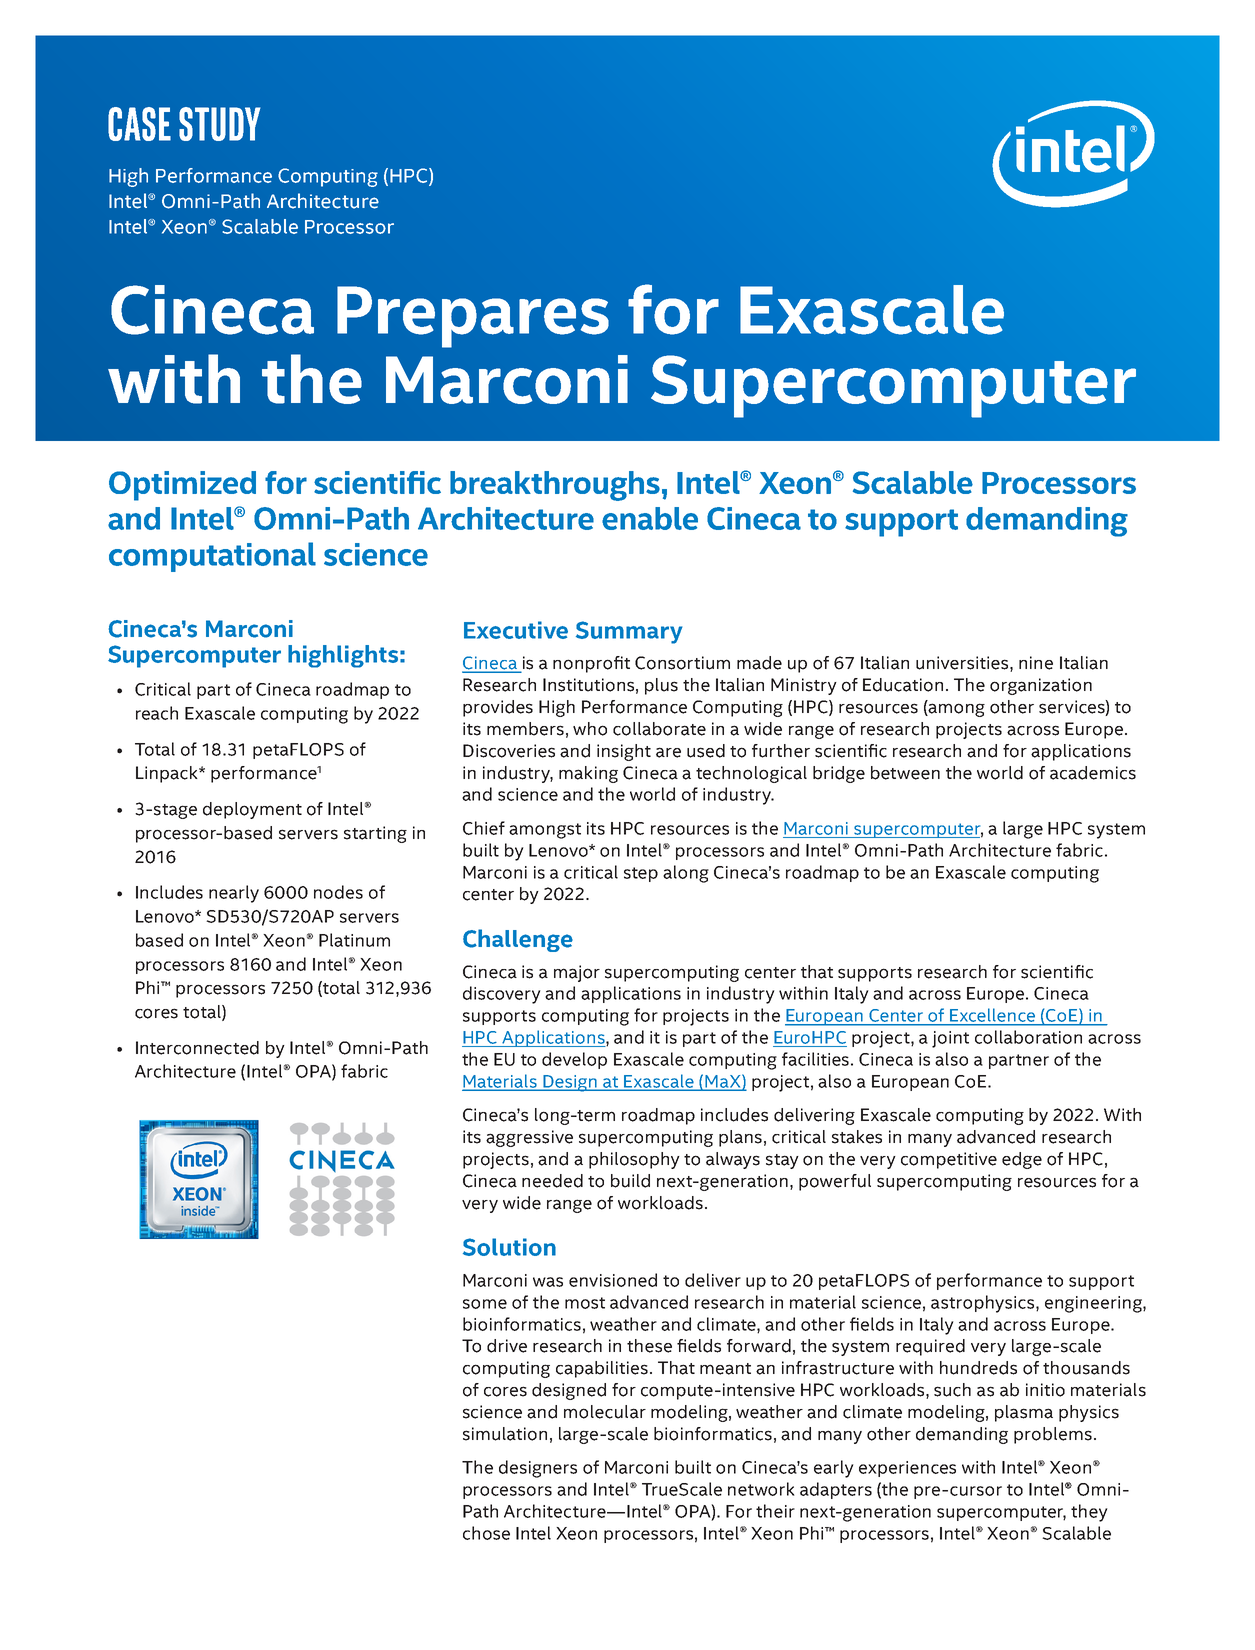 The height and width of the screenshot is (1650, 1255). What do you see at coordinates (907, 1469) in the screenshot?
I see `experiences` at bounding box center [907, 1469].
